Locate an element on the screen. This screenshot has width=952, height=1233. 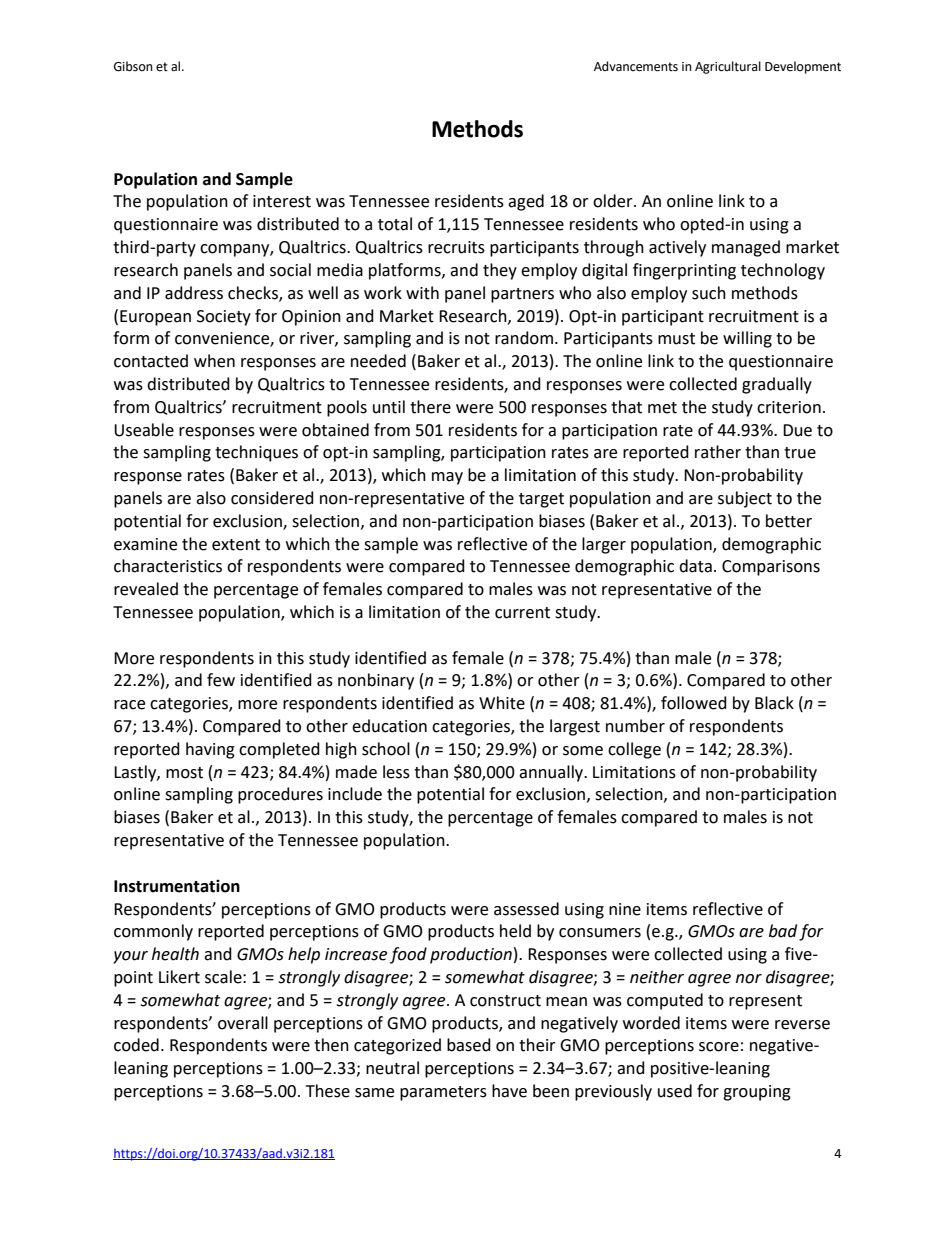
current is located at coordinates (522, 613).
